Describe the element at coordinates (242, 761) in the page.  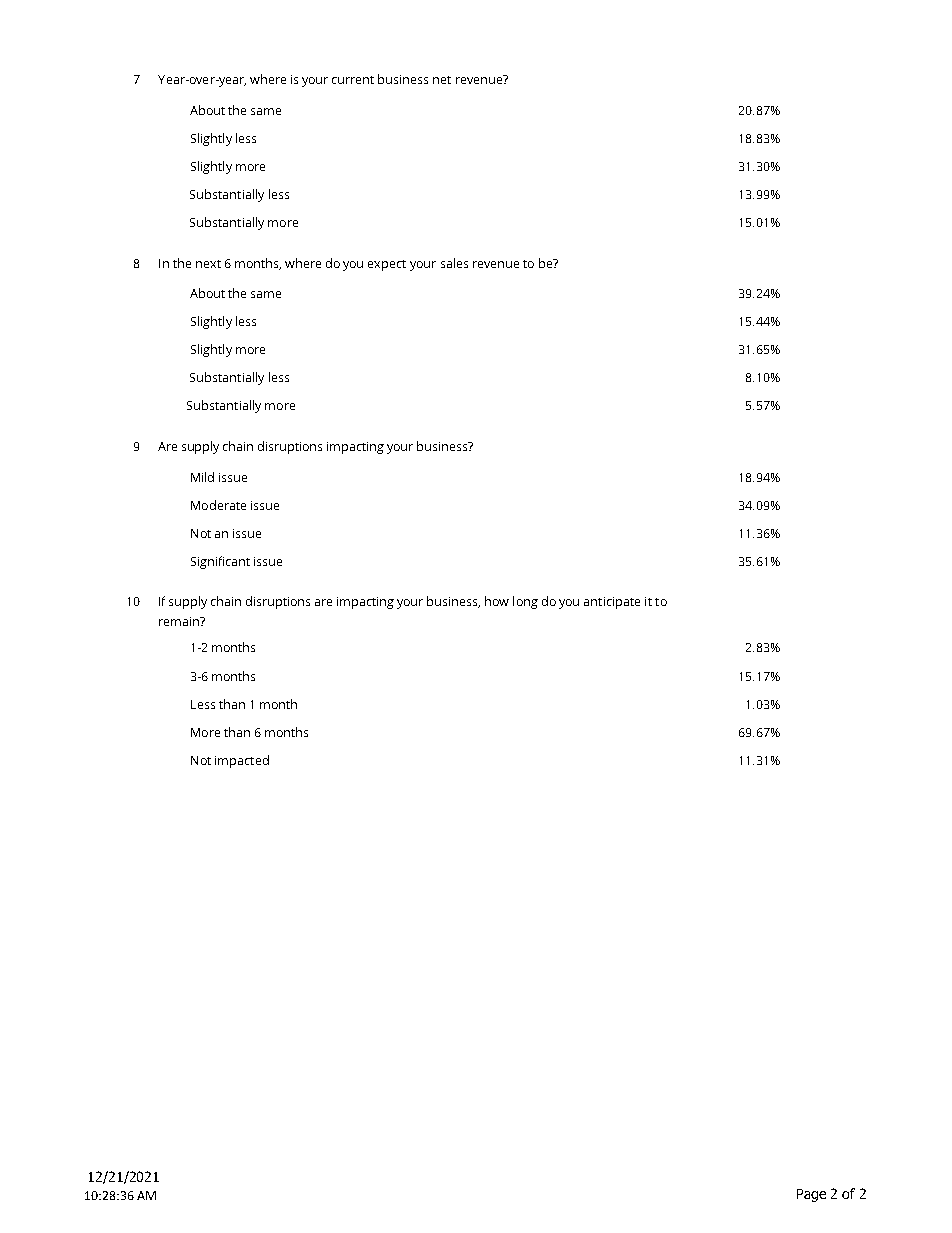
I see `impacted` at that location.
